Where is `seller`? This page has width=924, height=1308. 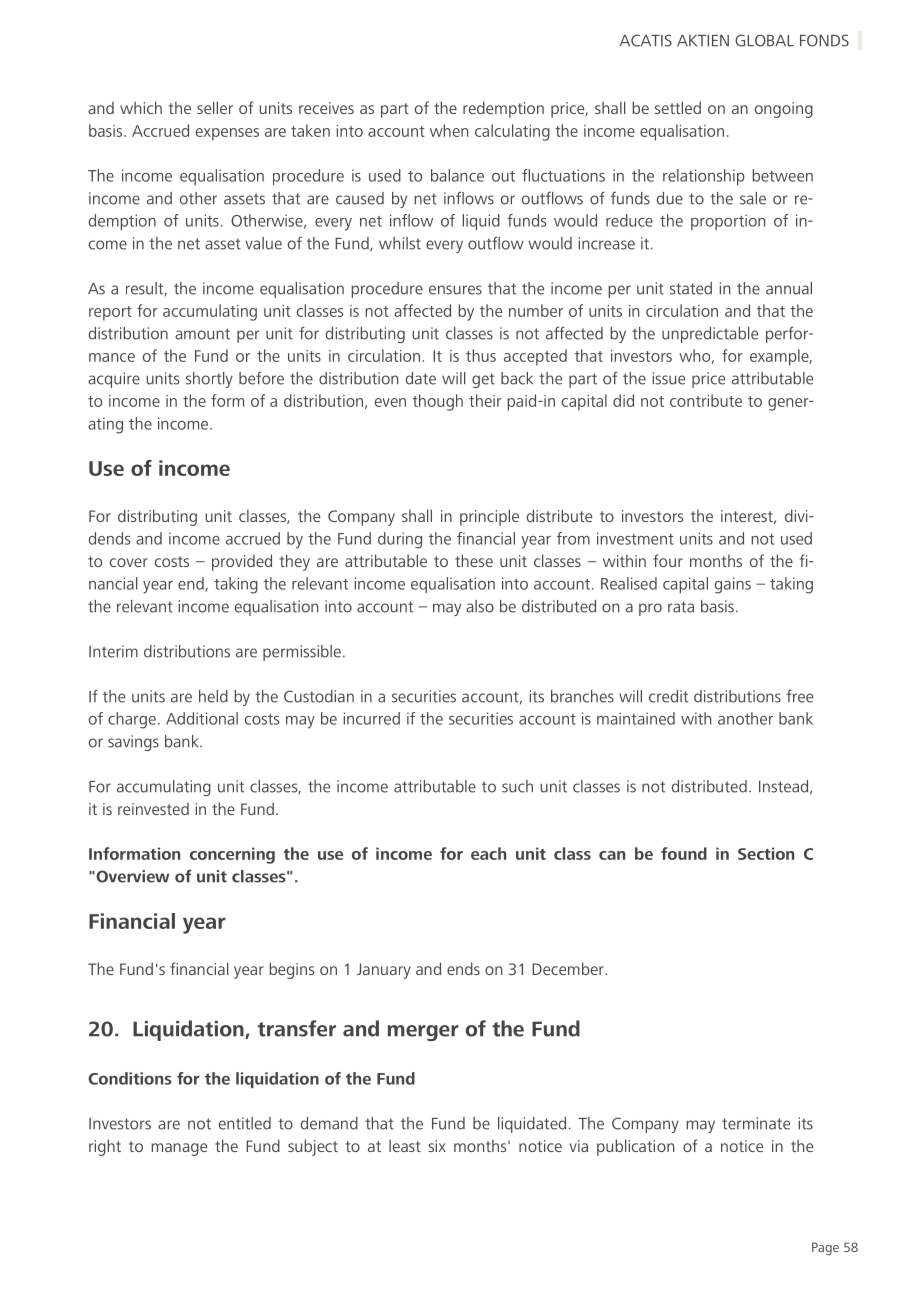
seller is located at coordinates (215, 107).
